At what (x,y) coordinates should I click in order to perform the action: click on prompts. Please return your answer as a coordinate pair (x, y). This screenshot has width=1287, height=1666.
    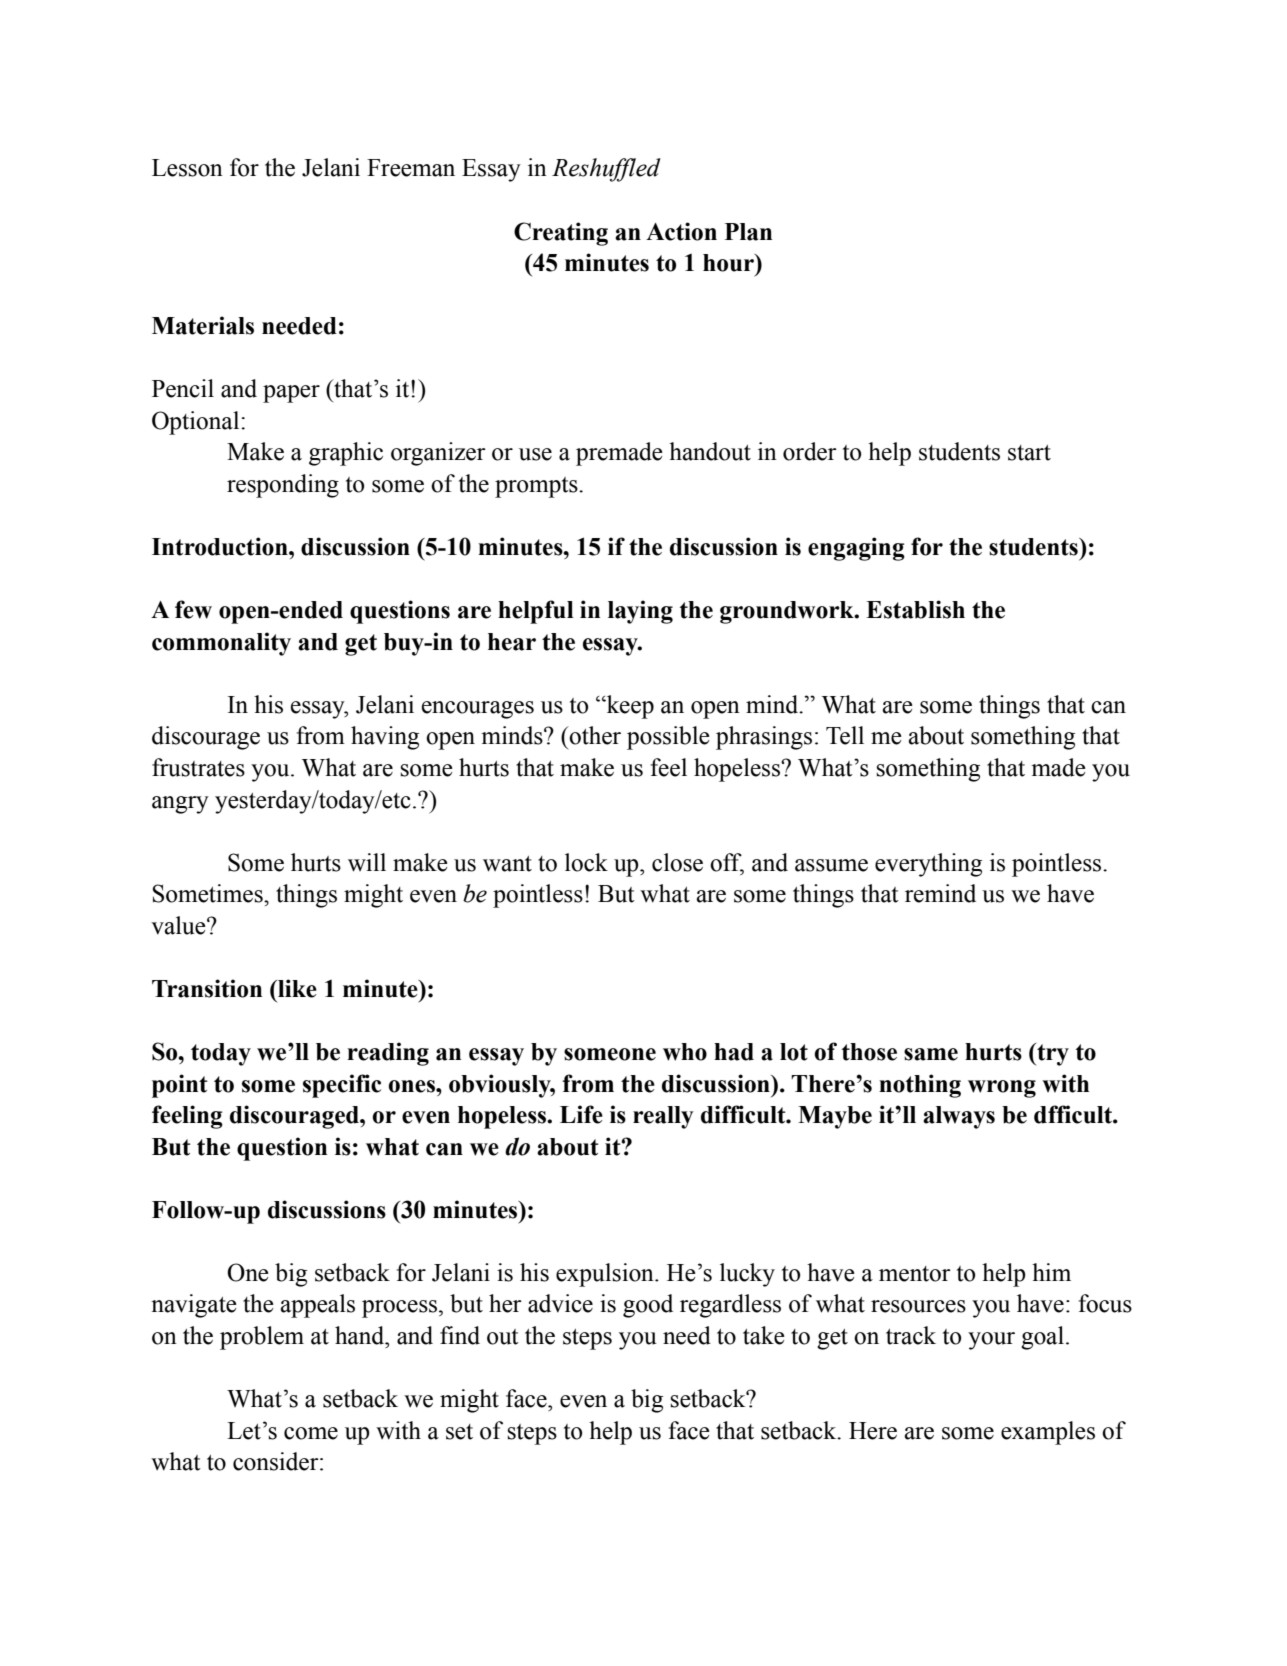
    Looking at the image, I should click on (537, 487).
